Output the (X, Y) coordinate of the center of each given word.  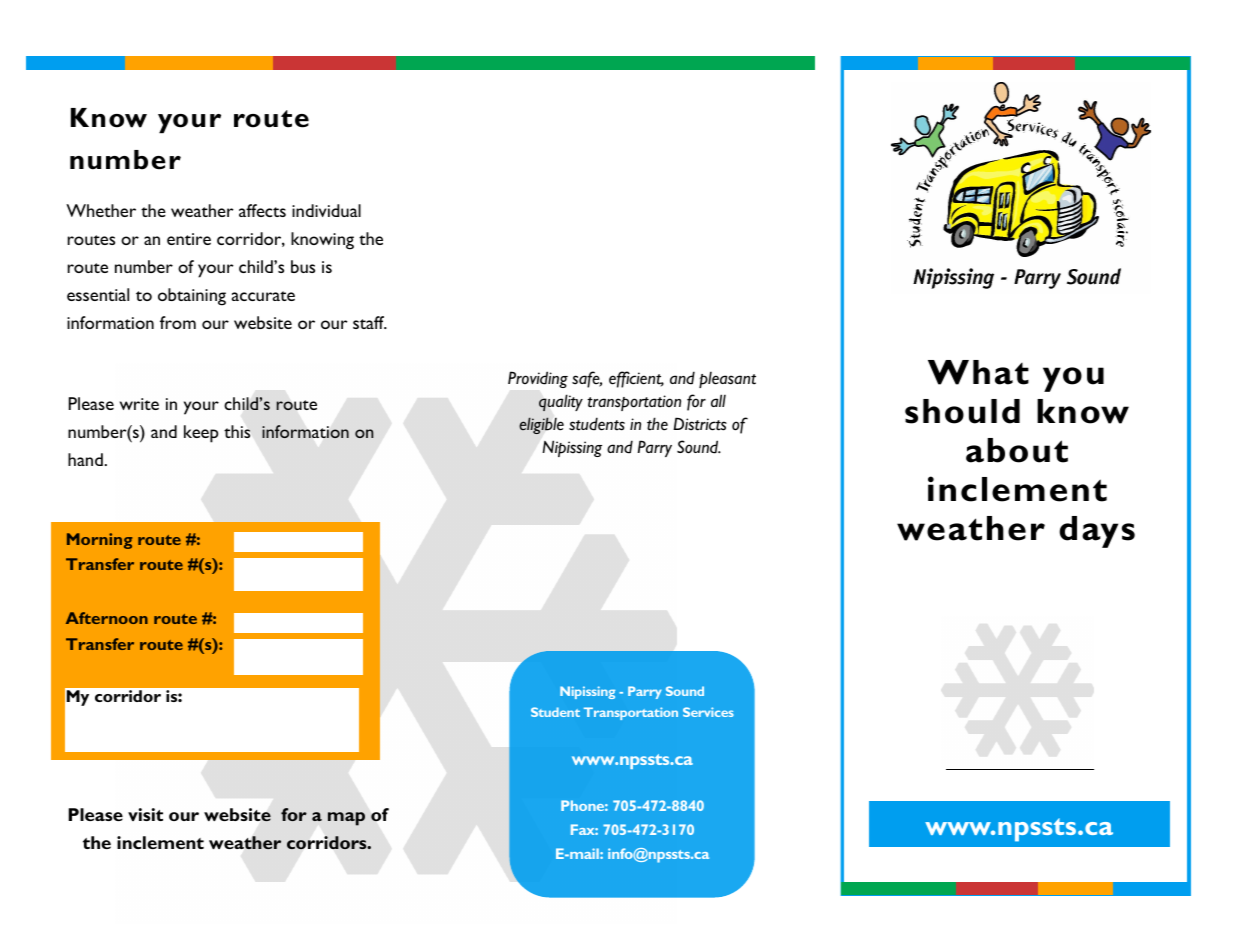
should (962, 411)
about (1017, 450)
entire (189, 239)
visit (145, 814)
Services (708, 712)
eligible (541, 425)
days (1097, 532)
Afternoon (107, 618)
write (139, 404)
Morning (99, 541)
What (978, 372)
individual (326, 210)
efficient (636, 379)
